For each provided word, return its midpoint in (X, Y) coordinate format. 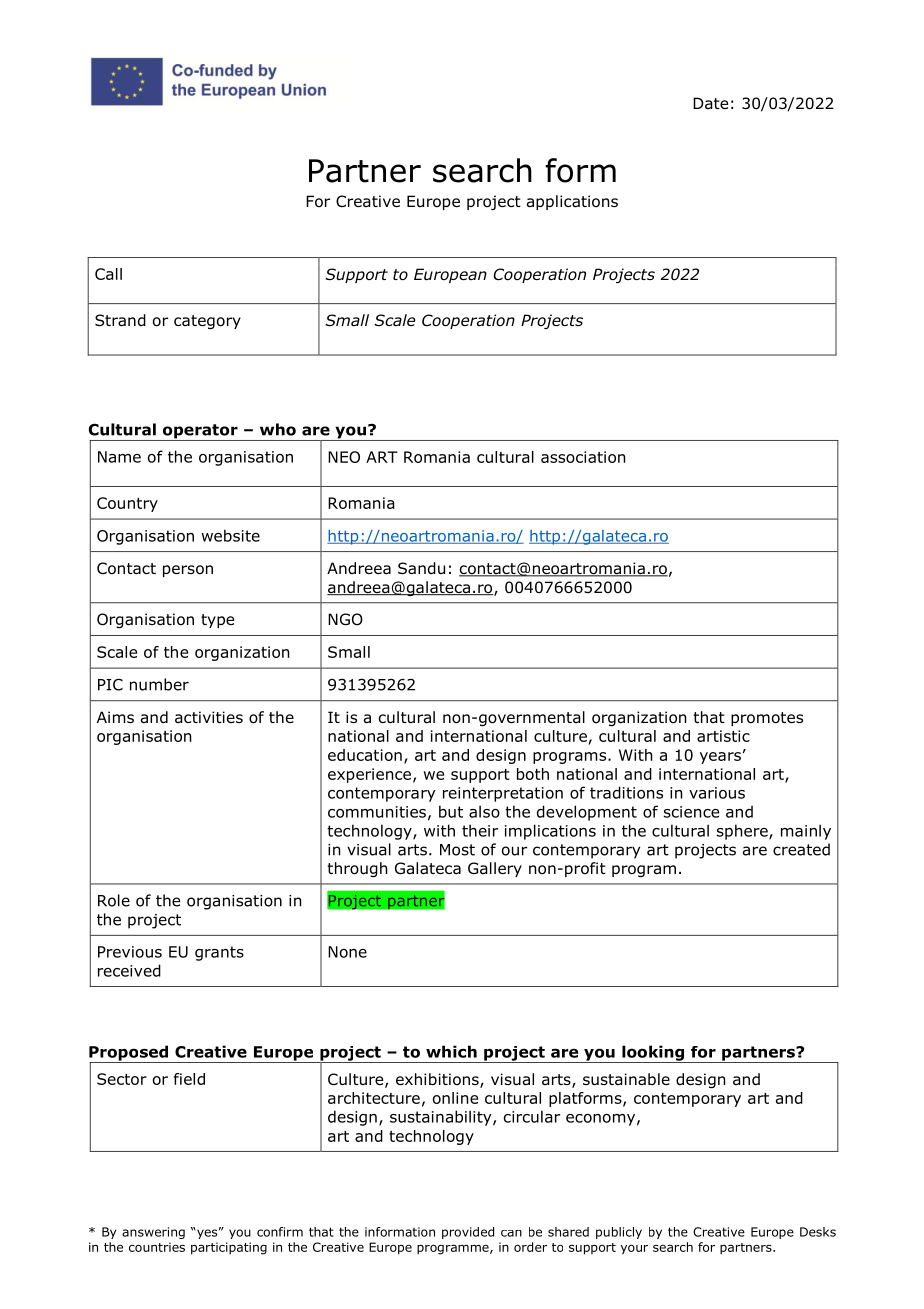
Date (710, 103)
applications (572, 202)
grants (219, 953)
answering (153, 1233)
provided (468, 1233)
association (583, 457)
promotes (767, 719)
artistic (723, 736)
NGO (345, 619)
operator (200, 432)
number (159, 684)
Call (108, 274)
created (801, 849)
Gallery (495, 869)
